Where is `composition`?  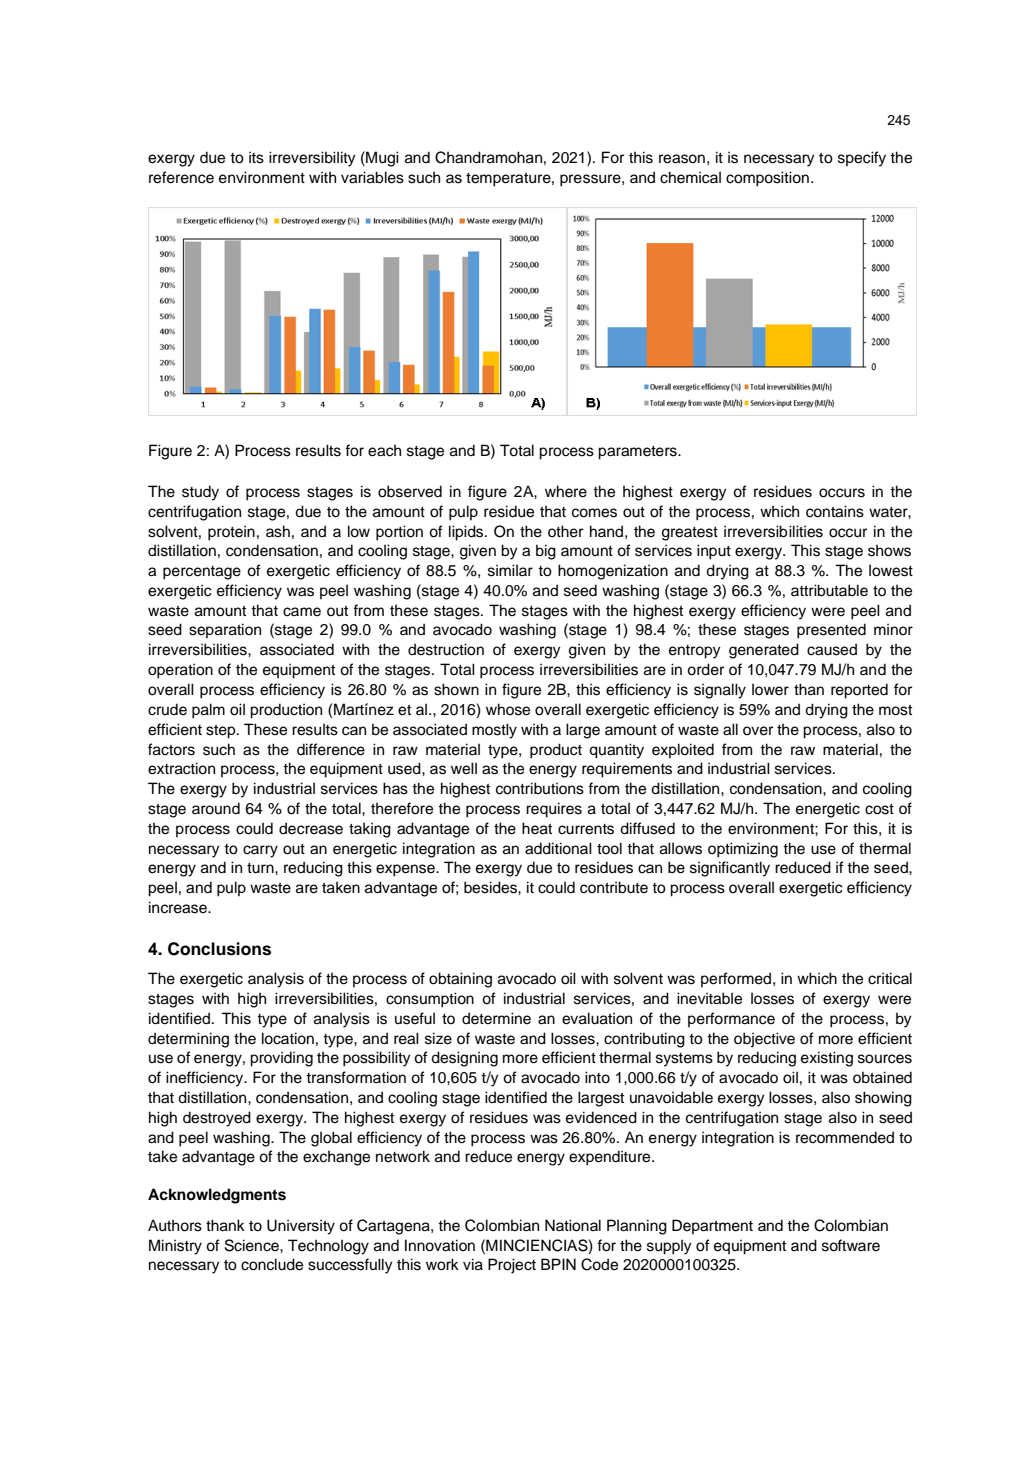
composition is located at coordinates (767, 179).
